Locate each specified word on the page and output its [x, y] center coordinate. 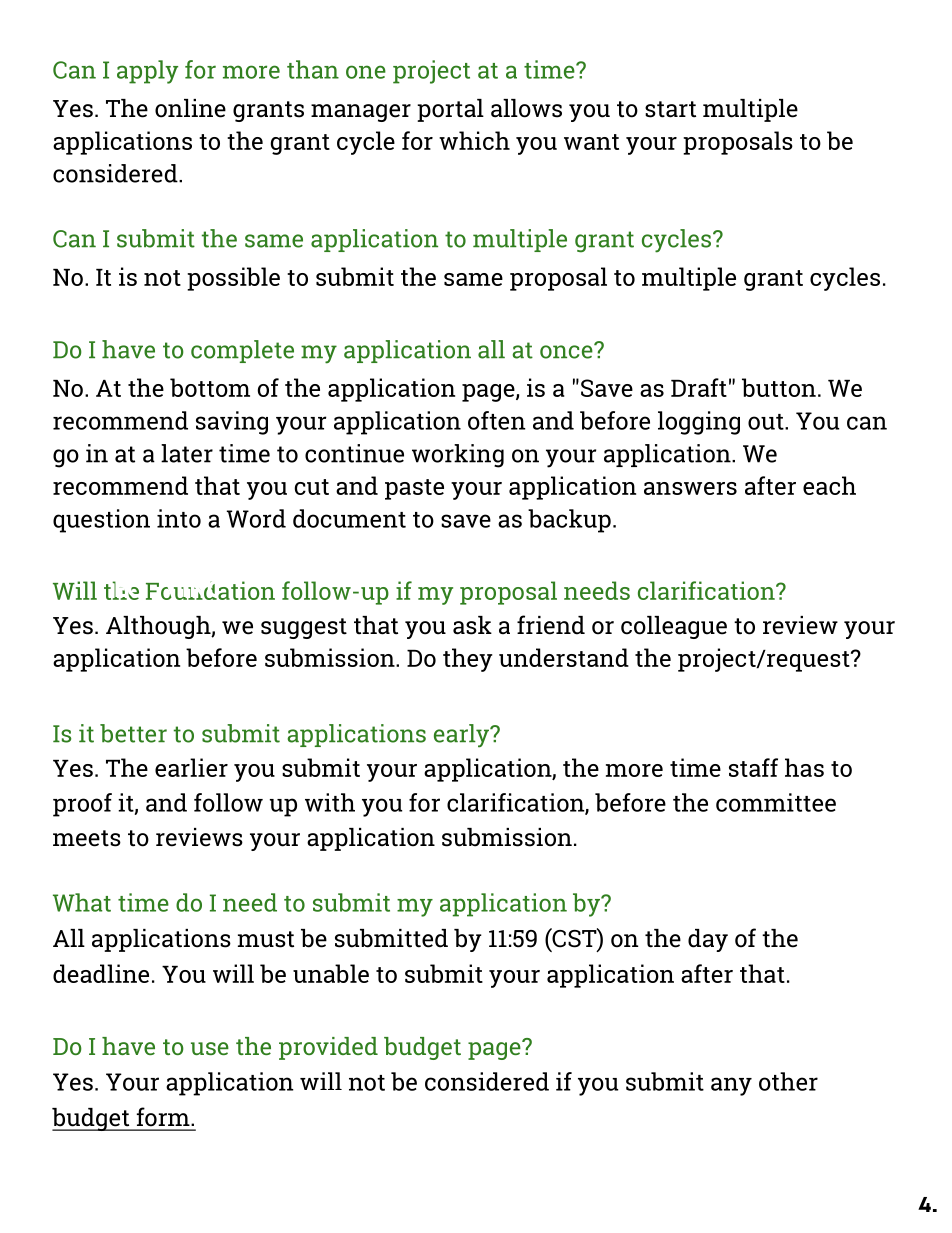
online [190, 108]
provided [328, 1048]
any [731, 1086]
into [179, 518]
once [566, 352]
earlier [191, 767]
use [210, 1048]
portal [450, 110]
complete [242, 351]
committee [776, 802]
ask [472, 625]
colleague [674, 627]
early [462, 736]
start [670, 109]
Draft [699, 387]
